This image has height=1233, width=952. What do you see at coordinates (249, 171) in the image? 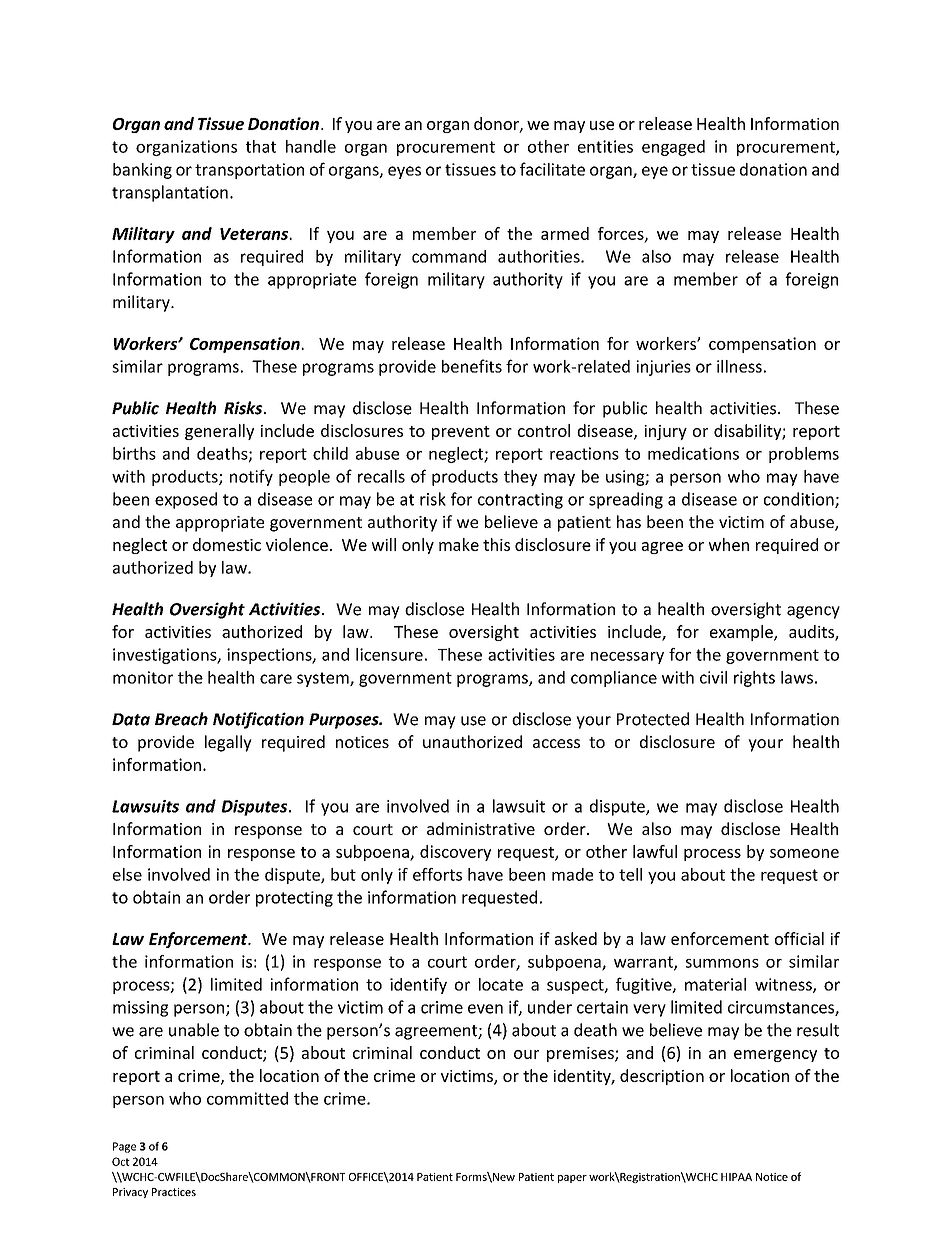
I see `transportation` at bounding box center [249, 171].
